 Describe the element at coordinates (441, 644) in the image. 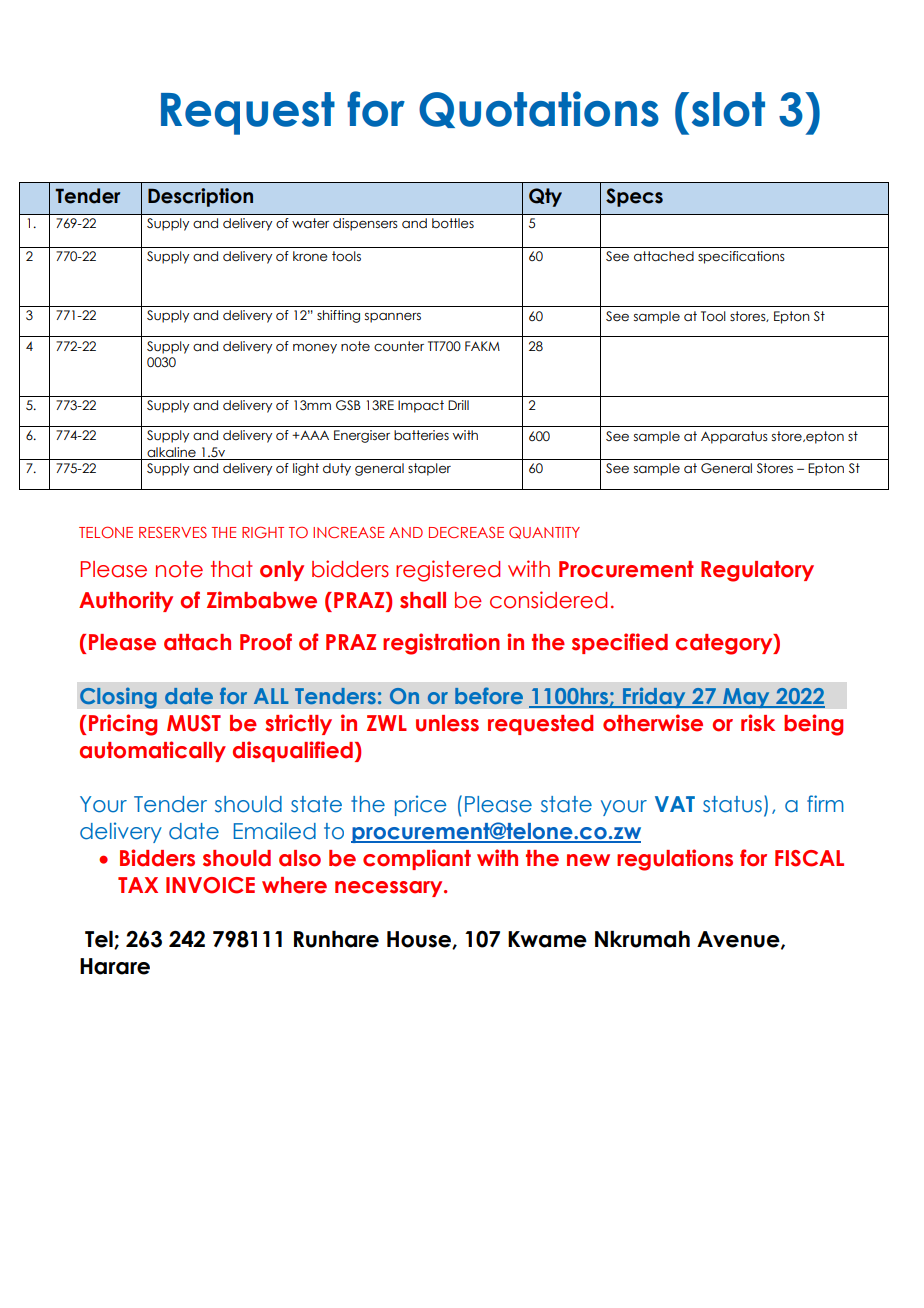

I see `registration` at that location.
